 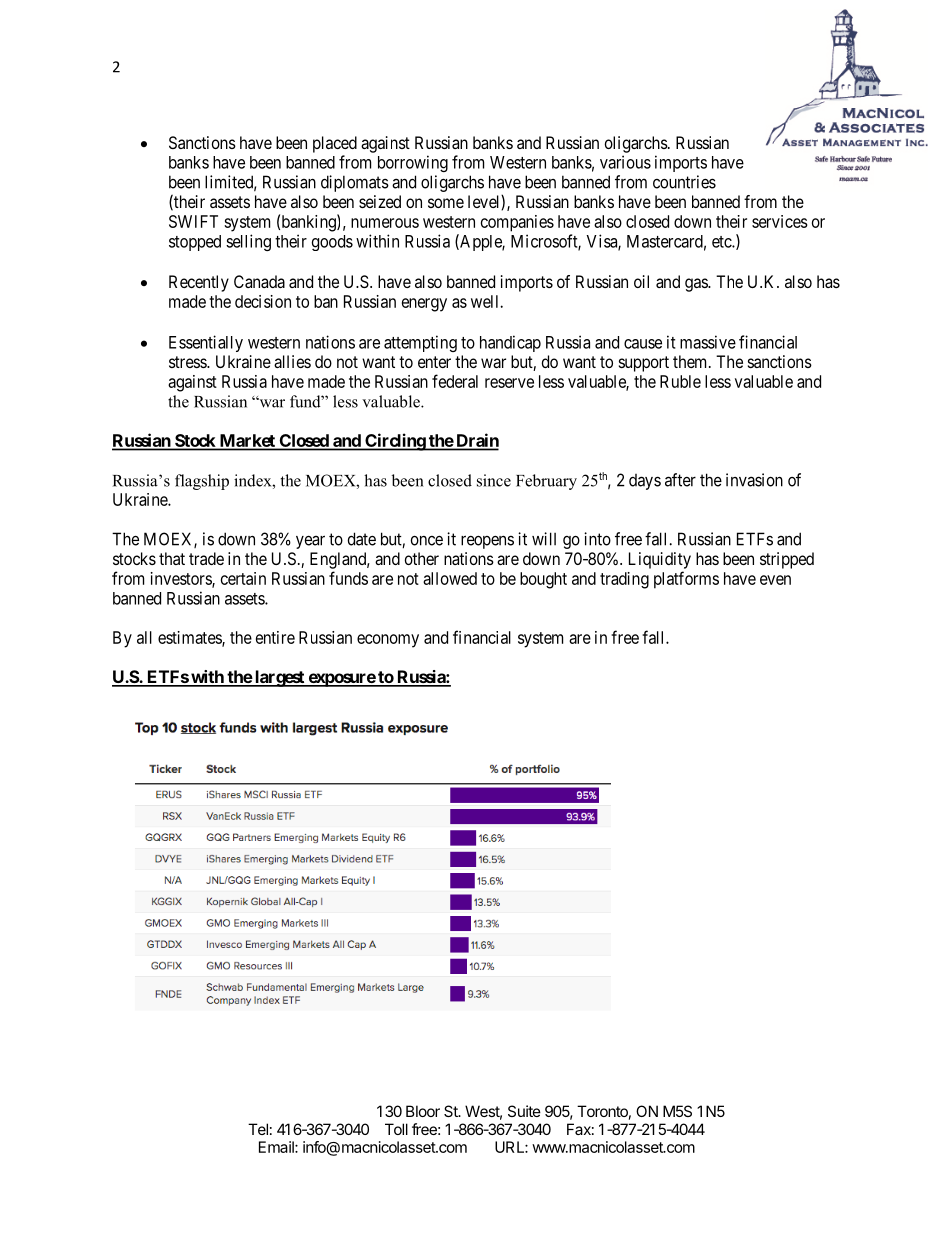 I want to click on platforms, so click(x=686, y=580).
